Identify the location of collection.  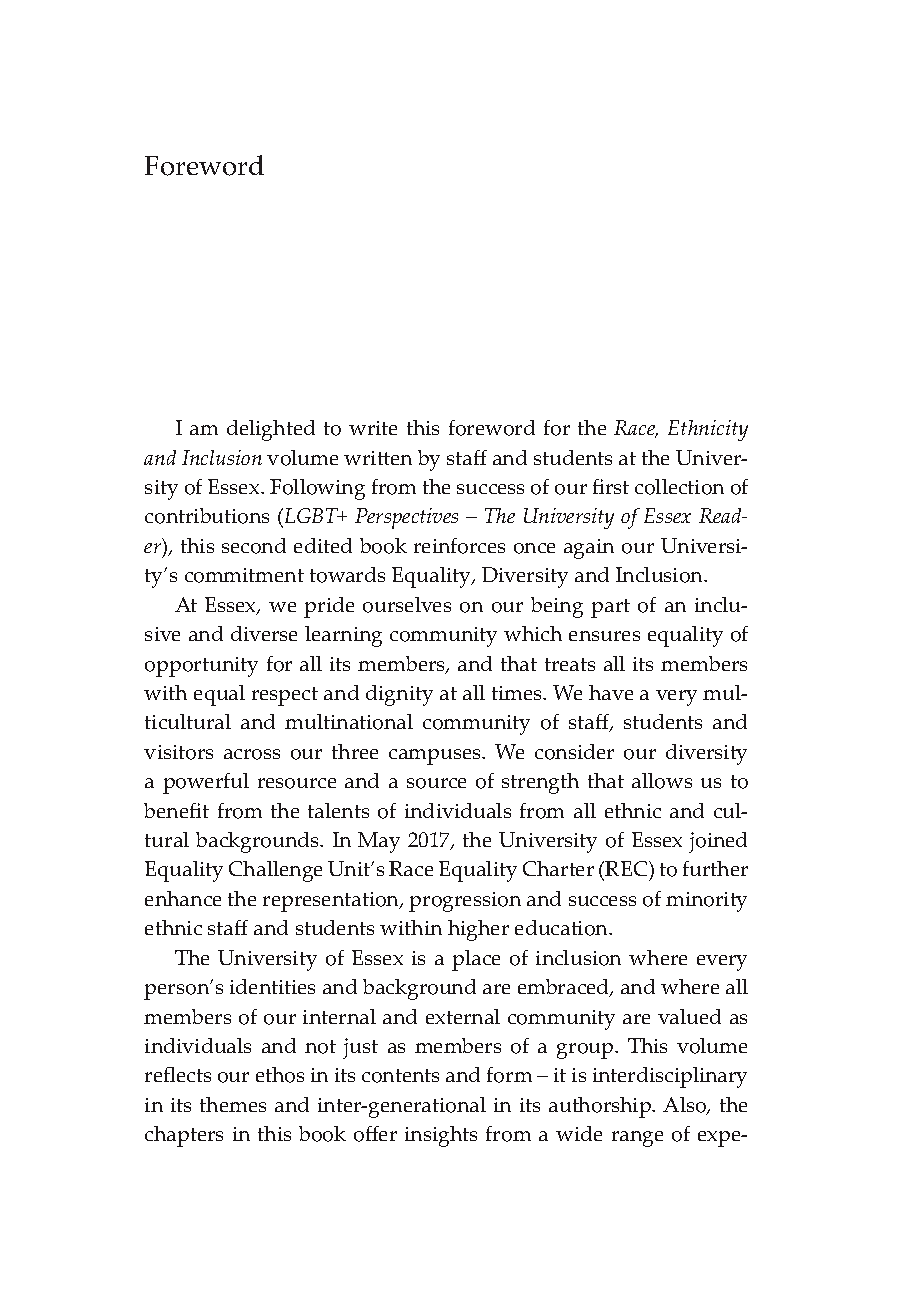
(679, 487).
